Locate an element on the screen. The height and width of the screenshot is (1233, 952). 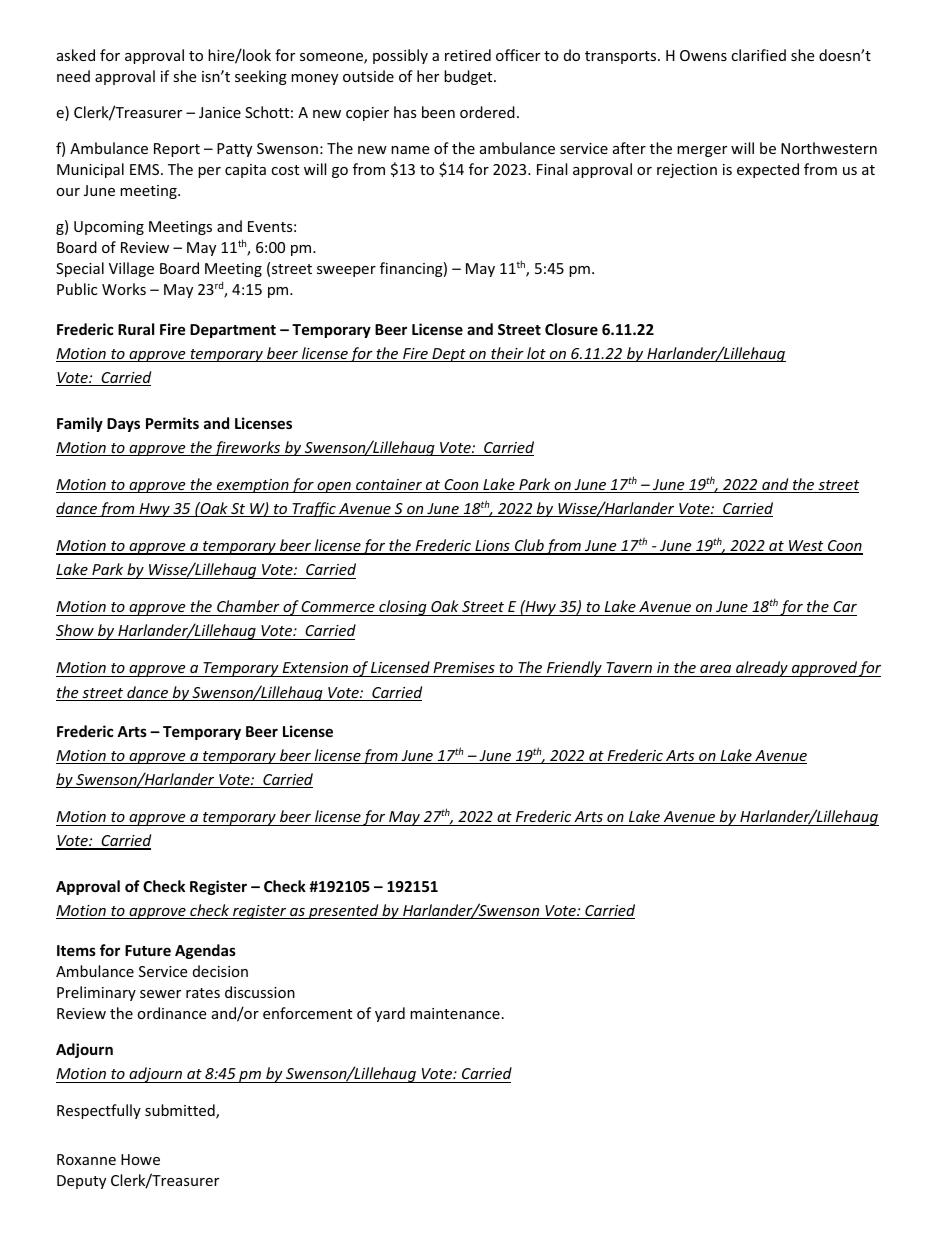
closing is located at coordinates (403, 608).
